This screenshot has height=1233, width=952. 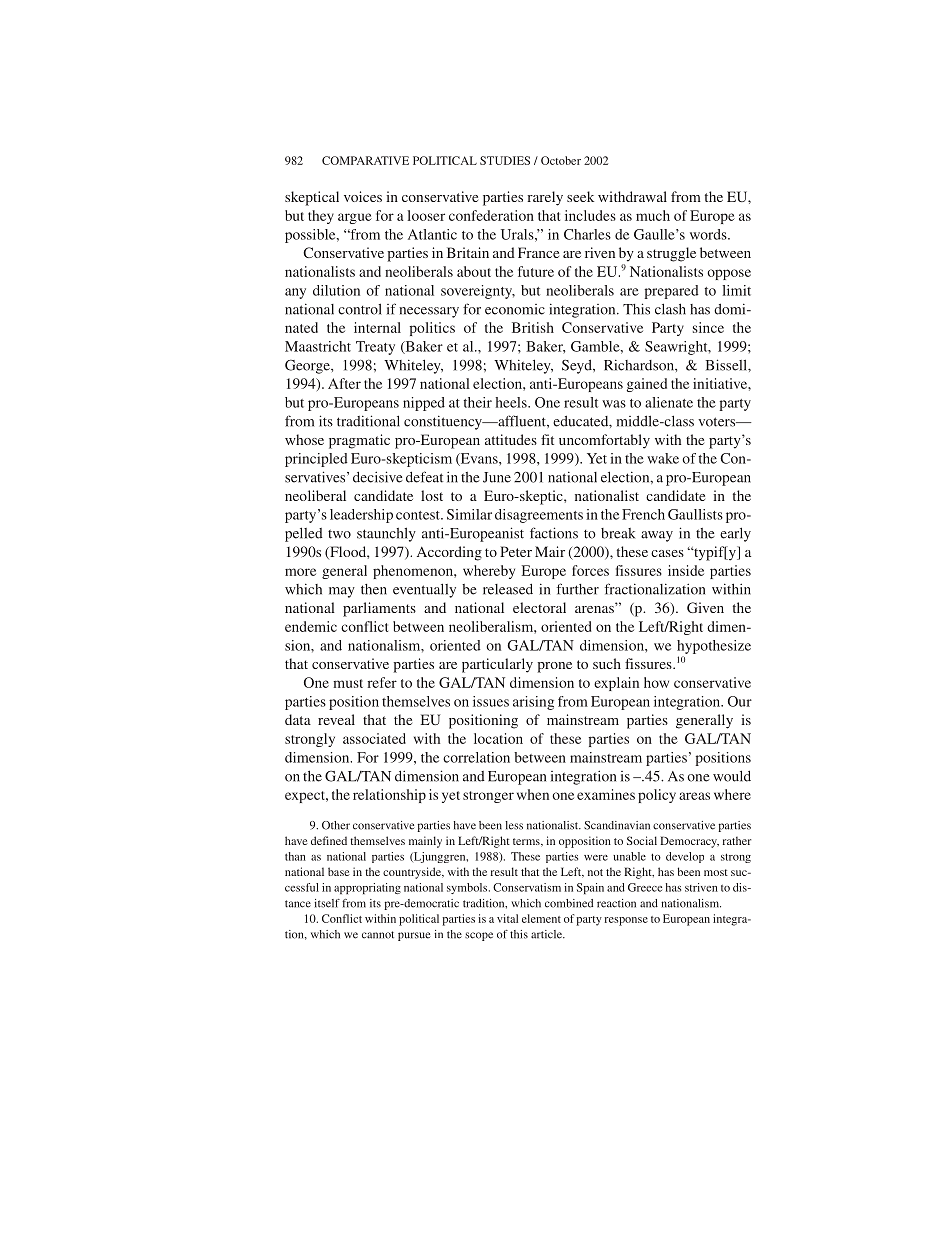 I want to click on much, so click(x=653, y=215).
